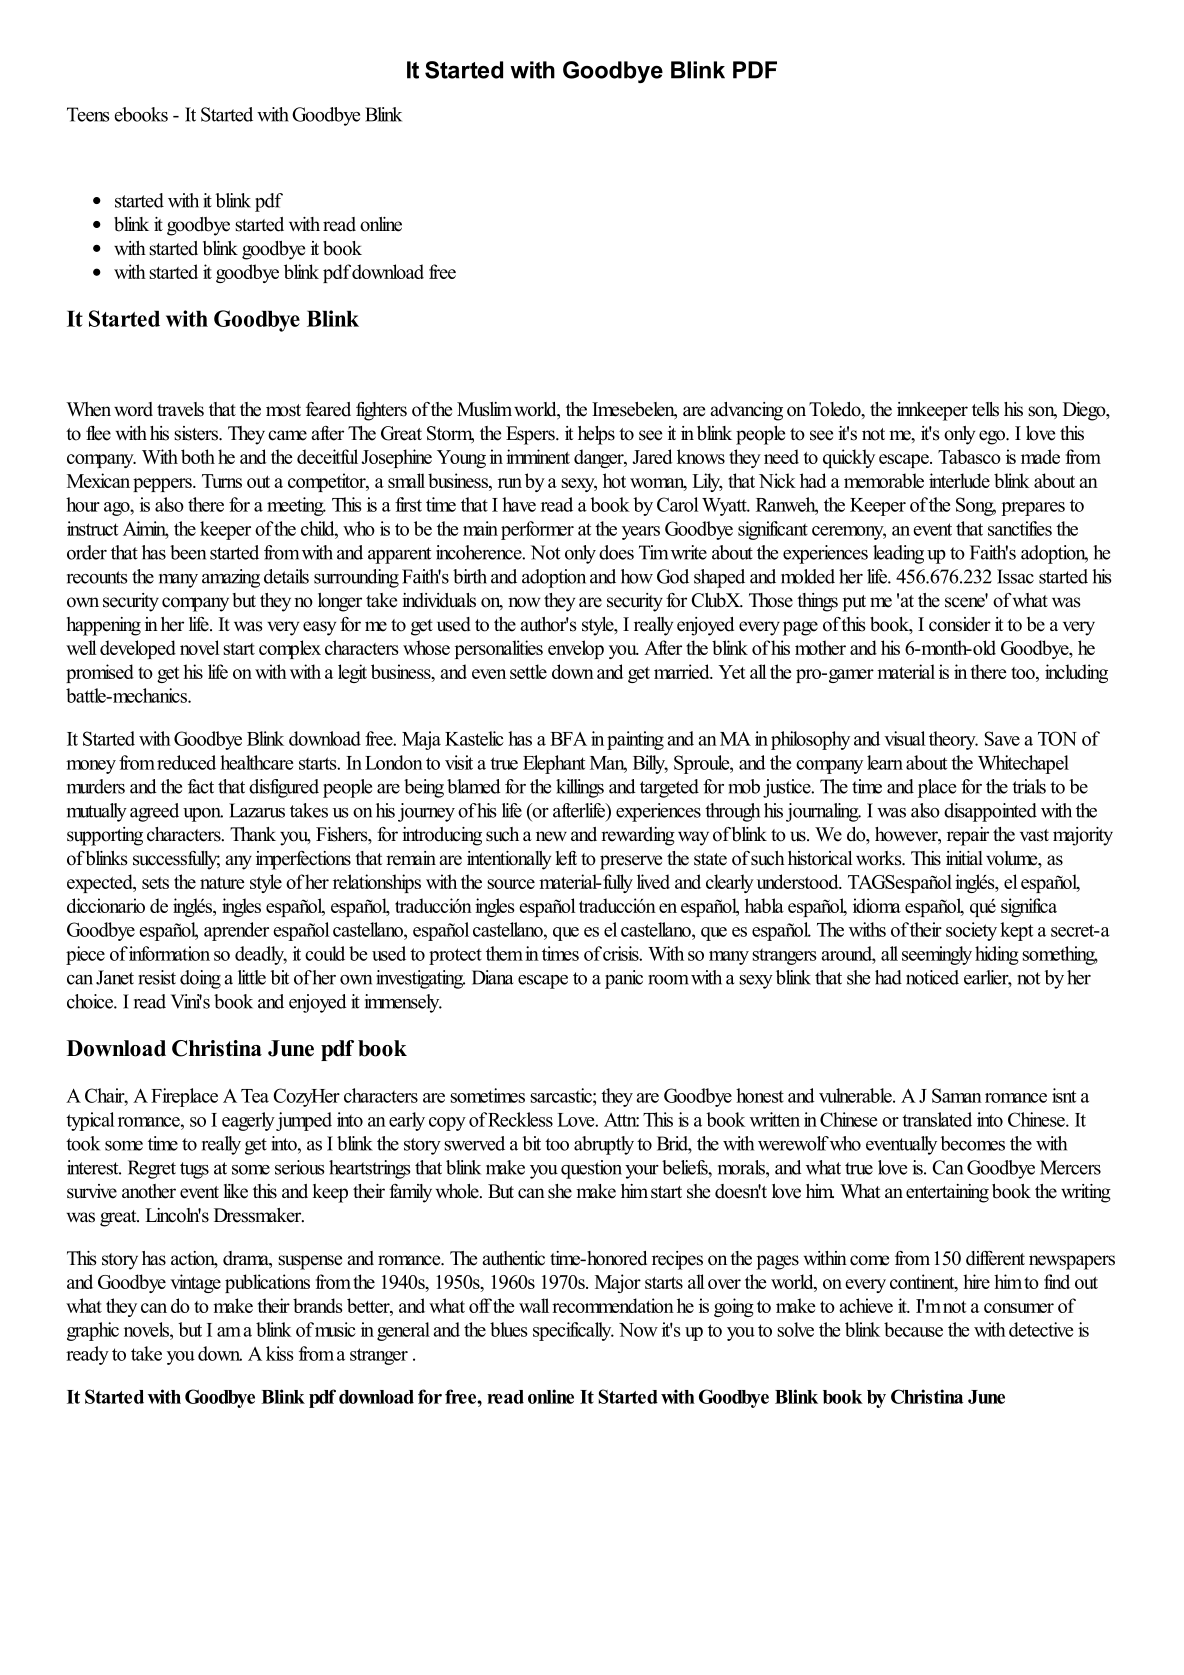 The height and width of the screenshot is (1675, 1184). What do you see at coordinates (573, 1331) in the screenshot?
I see `specifically` at bounding box center [573, 1331].
